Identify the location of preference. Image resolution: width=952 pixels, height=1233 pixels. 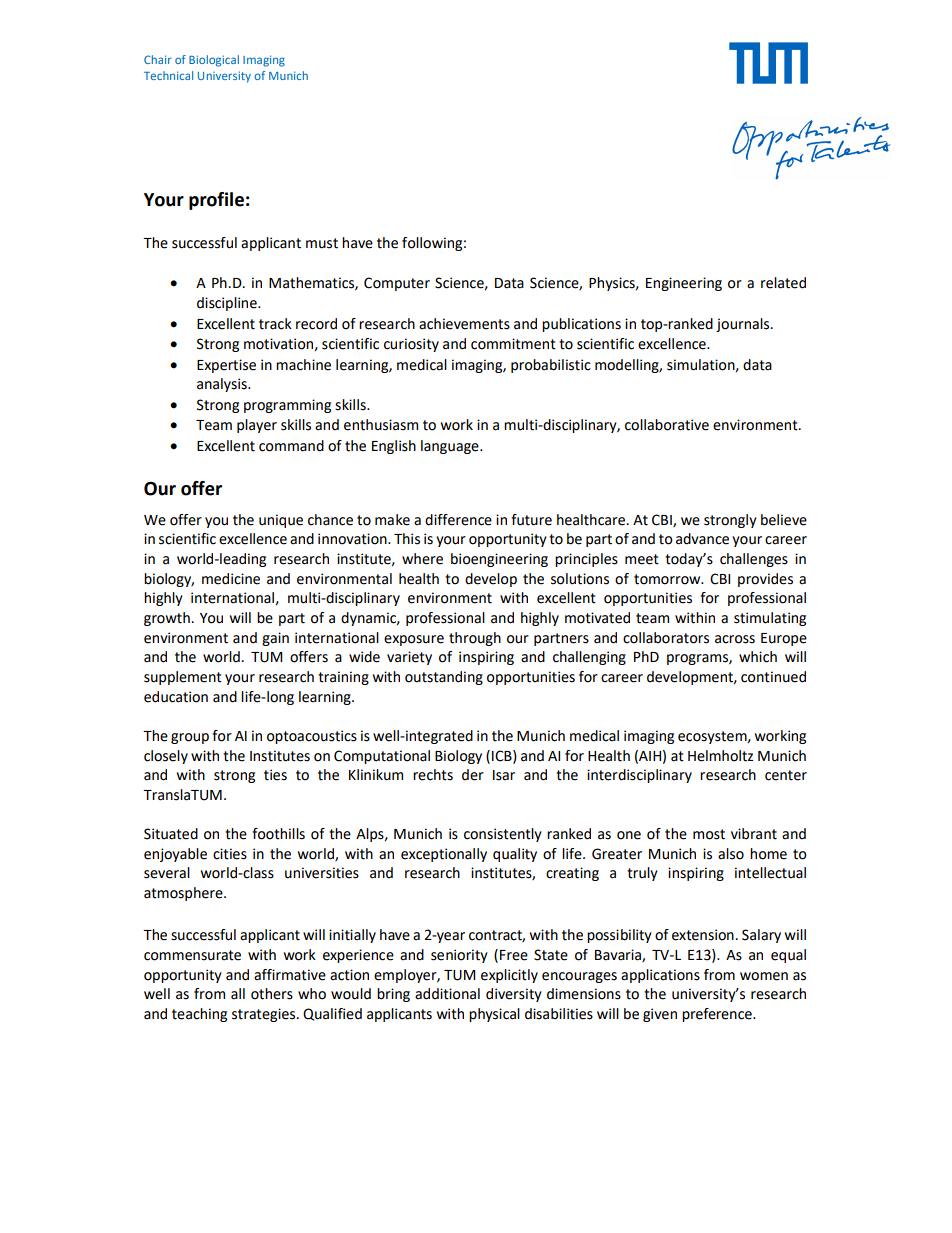
(718, 1015).
